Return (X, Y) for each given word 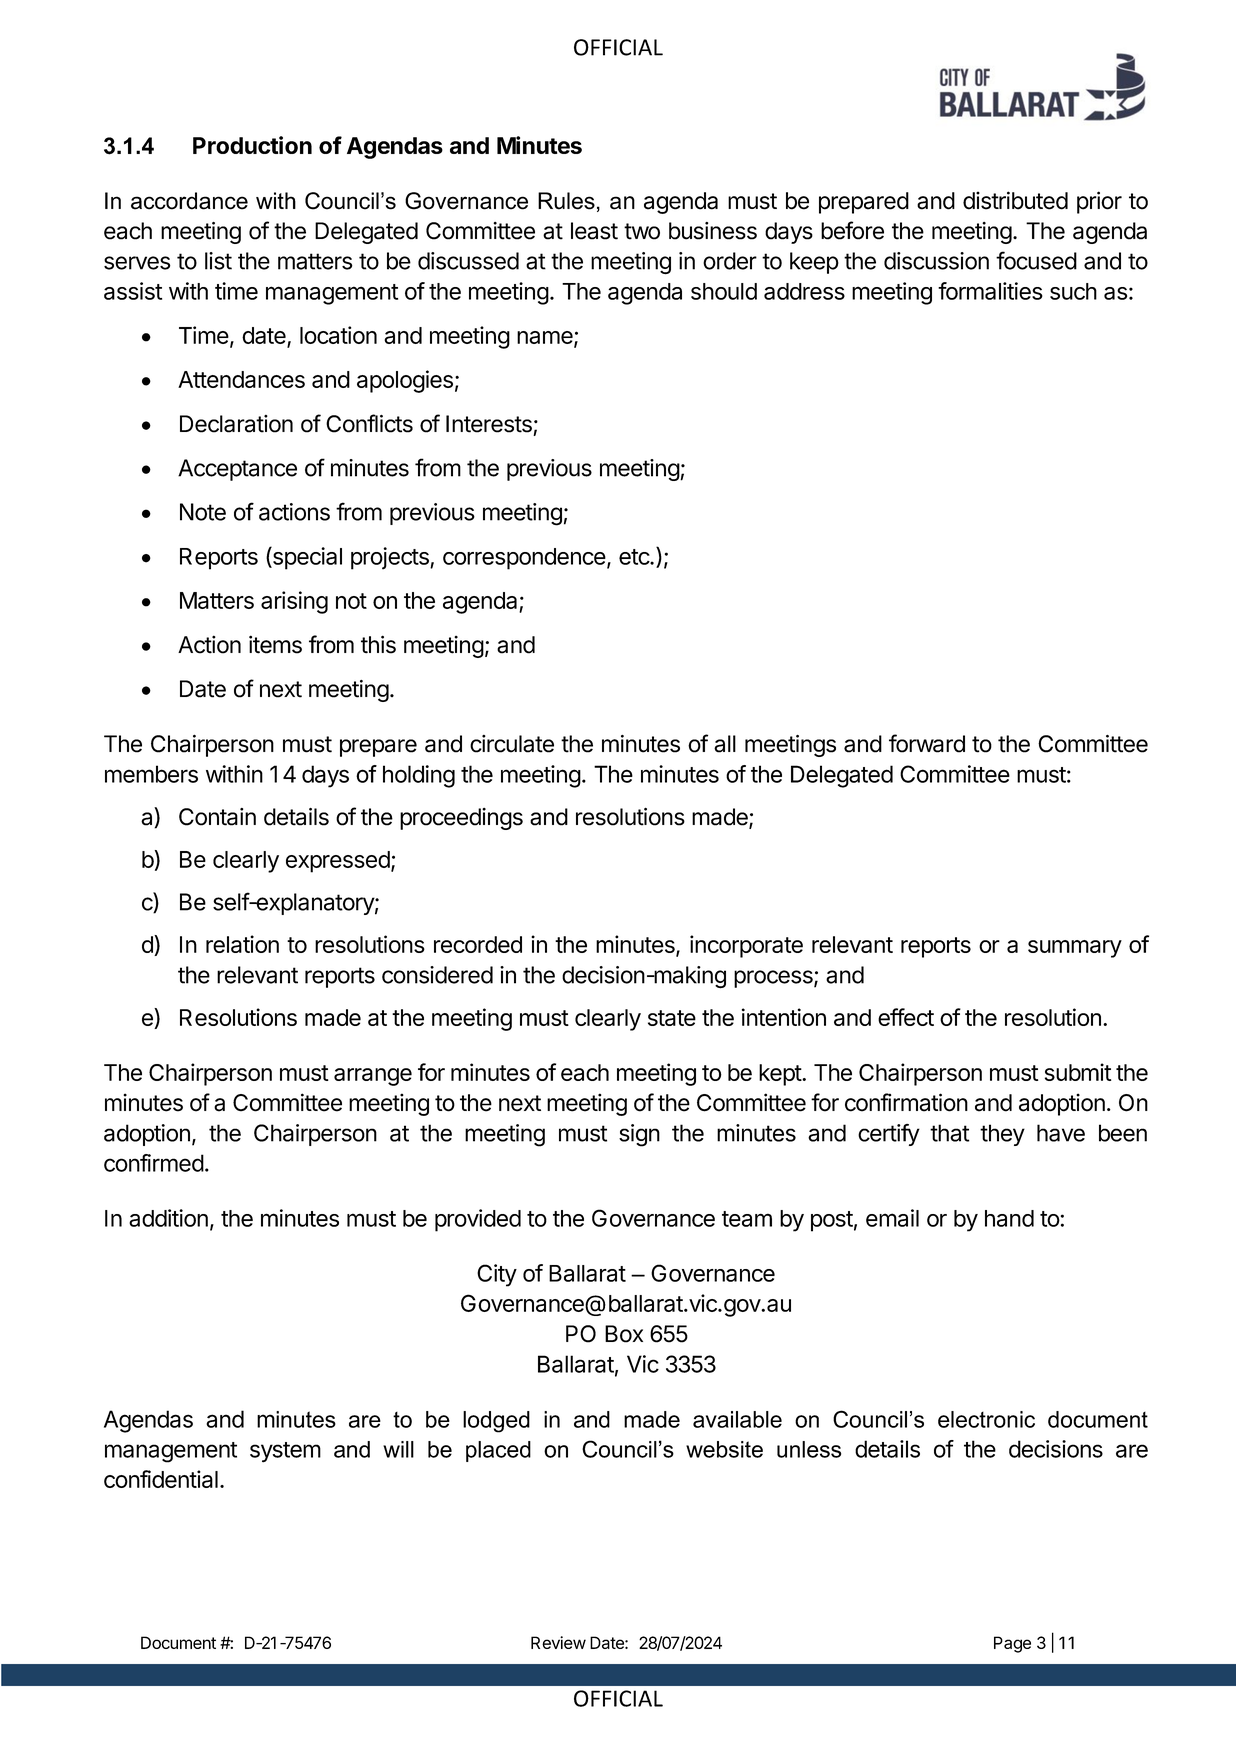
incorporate (746, 946)
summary (1075, 949)
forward (927, 743)
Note (203, 512)
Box (624, 1334)
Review (558, 1642)
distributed (1015, 200)
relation (242, 944)
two (642, 231)
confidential (161, 1479)
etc (635, 557)
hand (1009, 1218)
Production (252, 145)
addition (168, 1218)
